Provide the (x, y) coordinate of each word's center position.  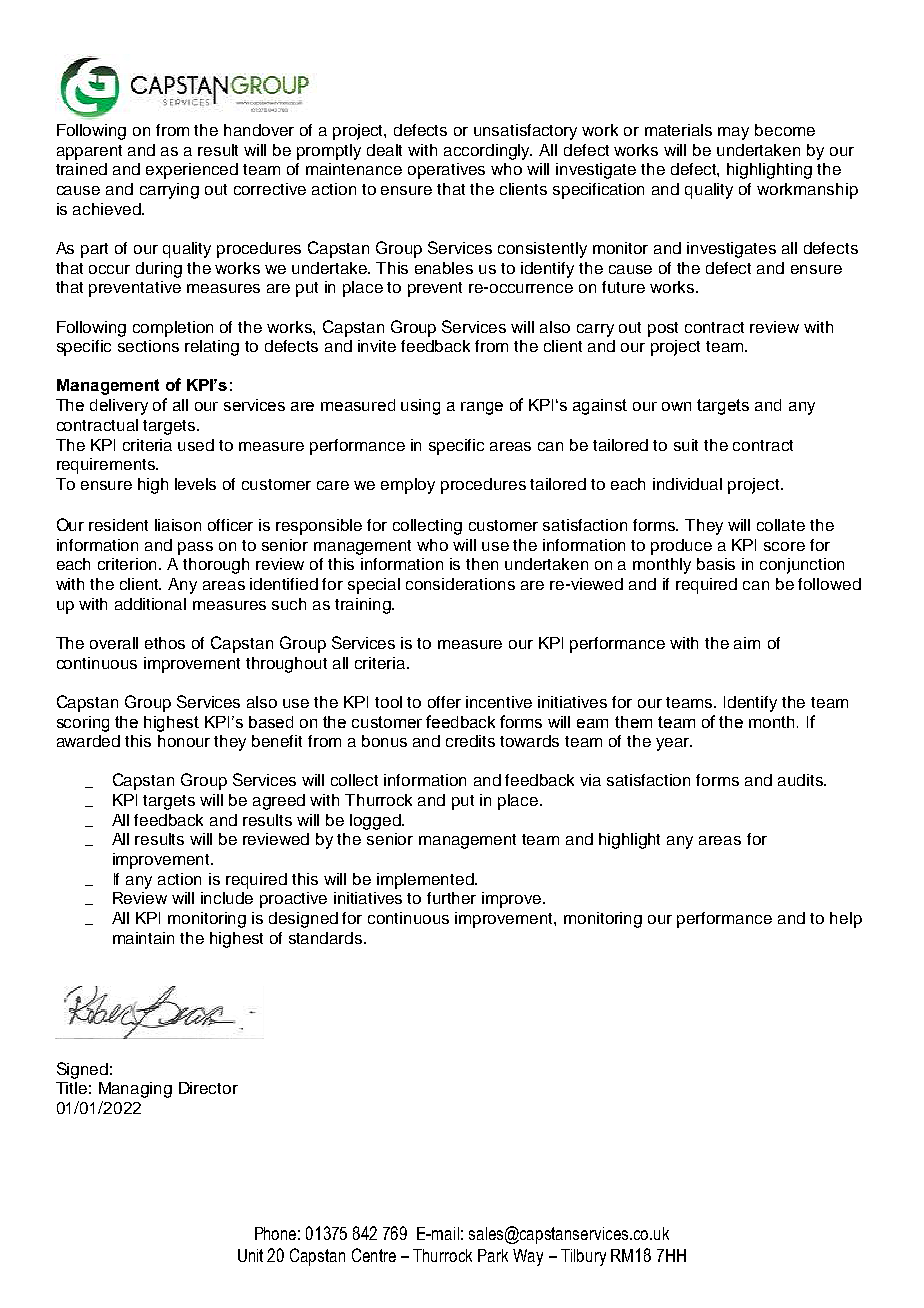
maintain (143, 938)
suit (686, 445)
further (451, 898)
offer (444, 702)
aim (747, 643)
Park (493, 1255)
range (482, 408)
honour (184, 741)
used (196, 445)
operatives (446, 171)
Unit (250, 1255)
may (733, 133)
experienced (192, 171)
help (846, 920)
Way (528, 1257)
